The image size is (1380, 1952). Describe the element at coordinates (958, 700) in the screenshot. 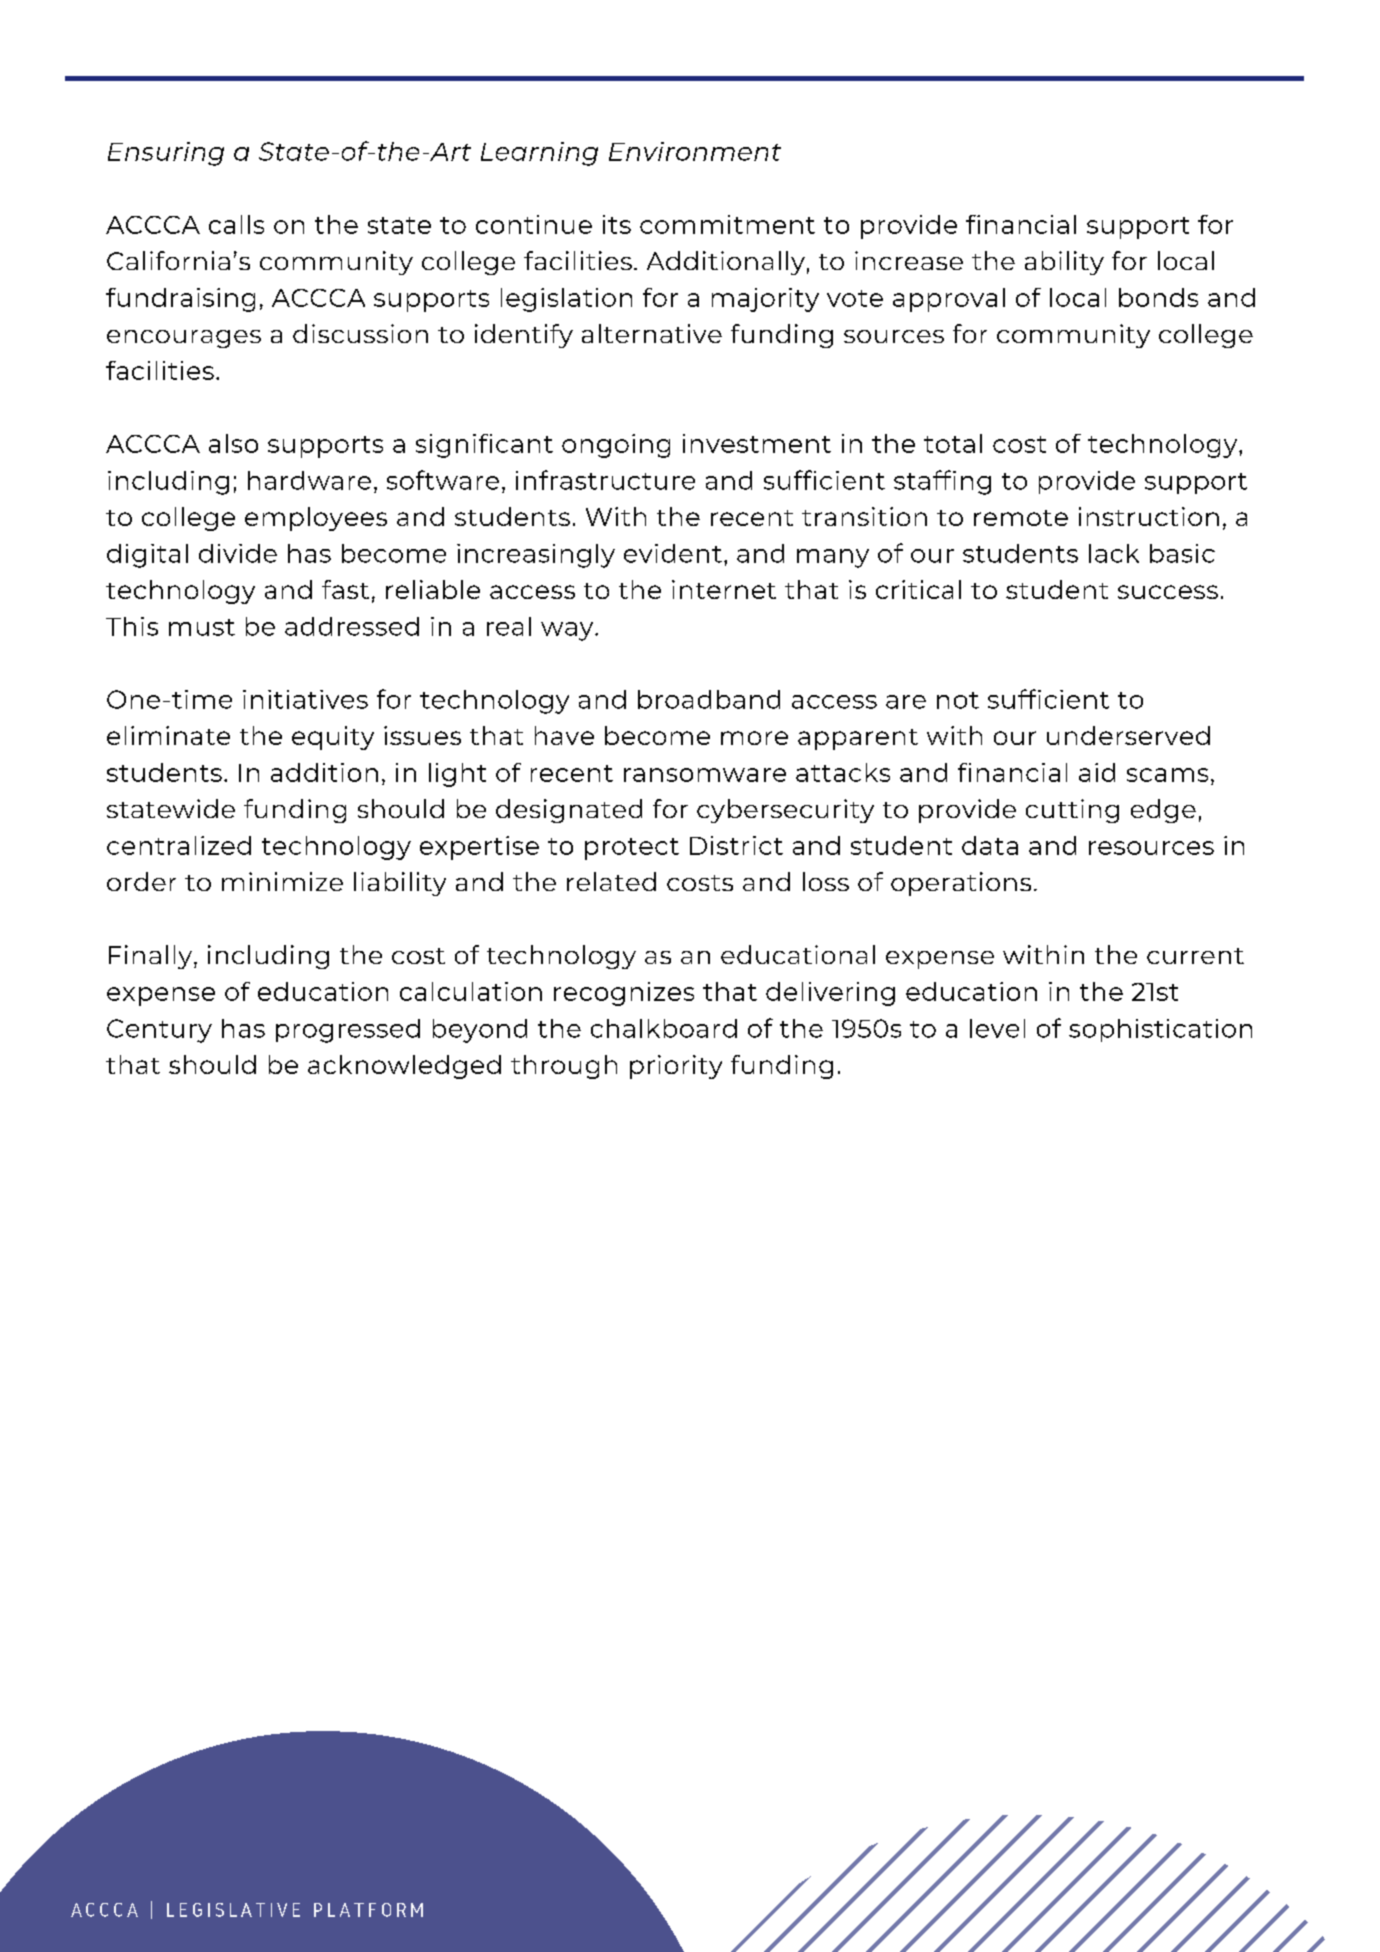

I see `not` at that location.
